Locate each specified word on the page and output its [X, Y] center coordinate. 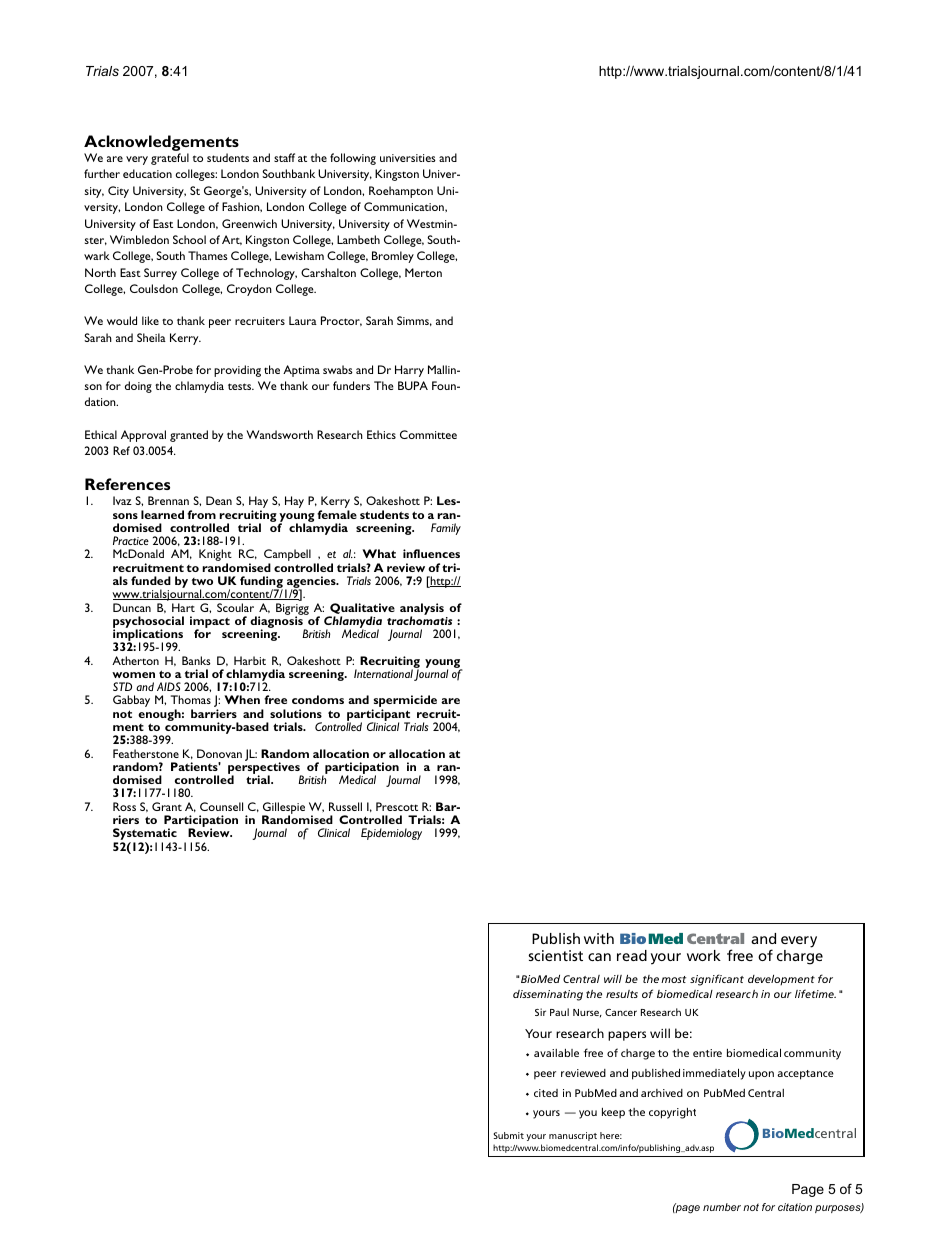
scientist [556, 955]
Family [446, 529]
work [704, 955]
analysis [422, 610]
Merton [423, 272]
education [147, 173]
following [353, 159]
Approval [143, 436]
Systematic [145, 835]
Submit [509, 1135]
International [383, 673]
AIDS [169, 686]
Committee [428, 434]
